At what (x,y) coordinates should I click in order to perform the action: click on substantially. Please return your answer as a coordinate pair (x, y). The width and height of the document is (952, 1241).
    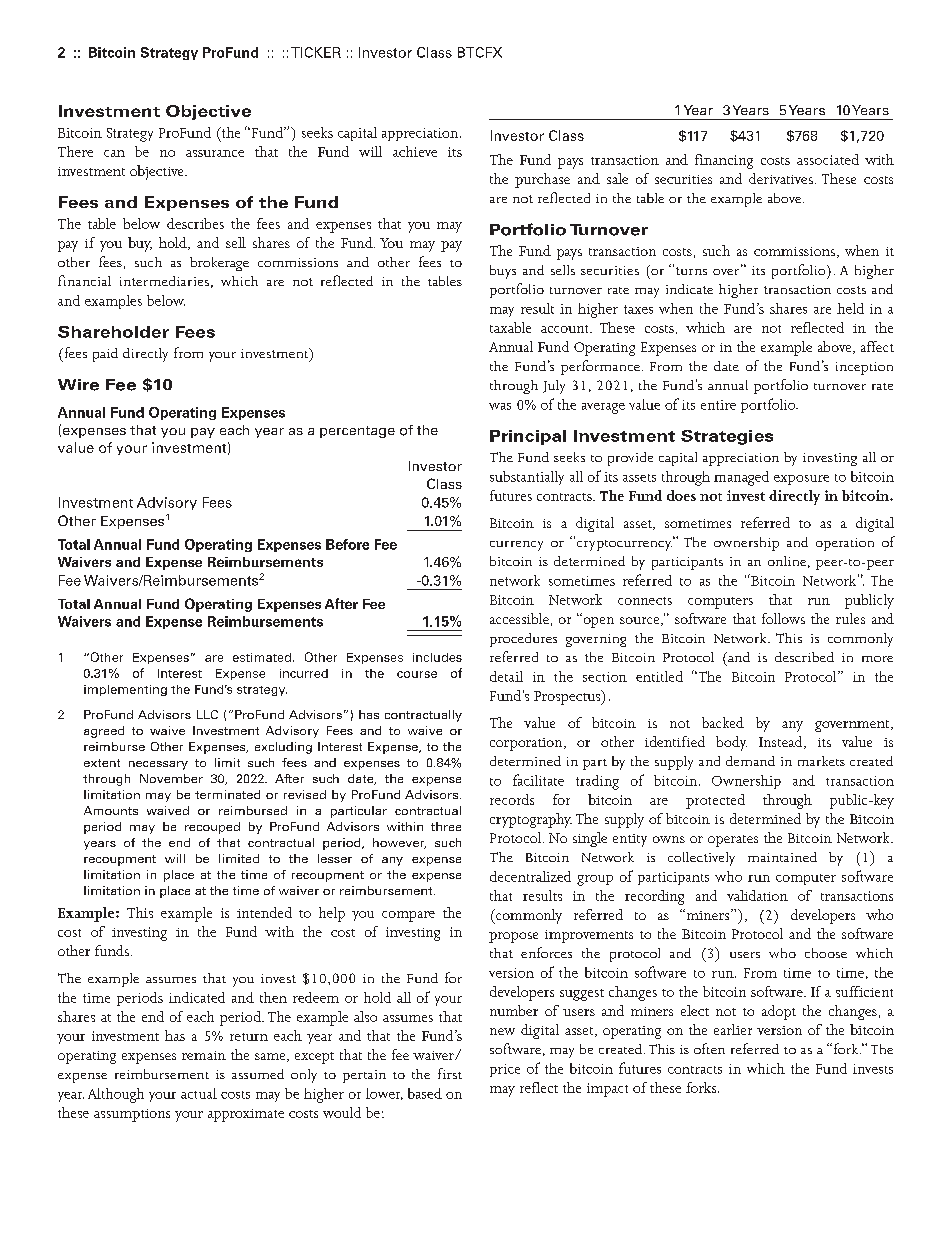
    Looking at the image, I should click on (527, 478).
